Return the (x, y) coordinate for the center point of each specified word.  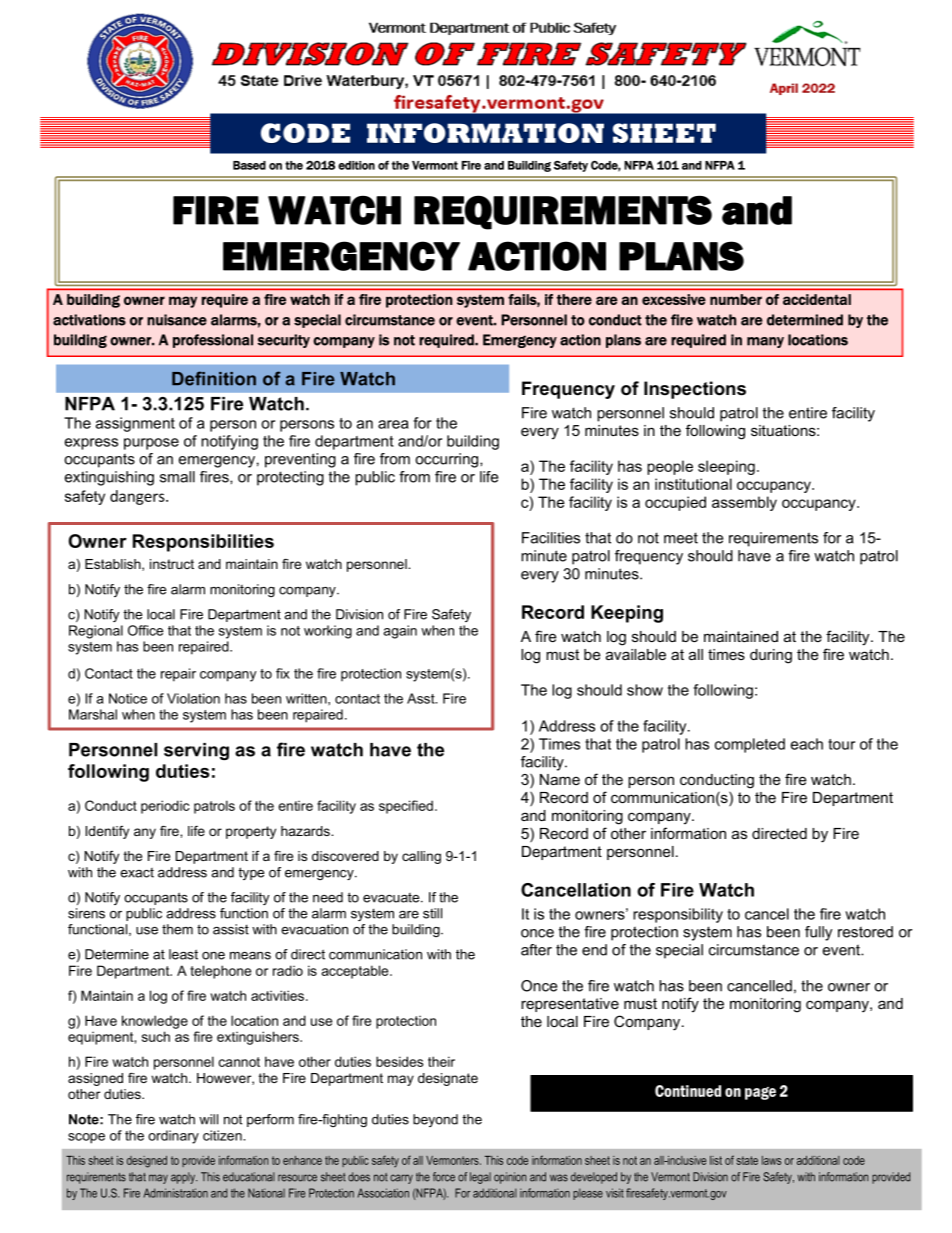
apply (184, 1178)
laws (771, 1160)
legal (480, 1178)
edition (356, 165)
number (736, 299)
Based (249, 165)
